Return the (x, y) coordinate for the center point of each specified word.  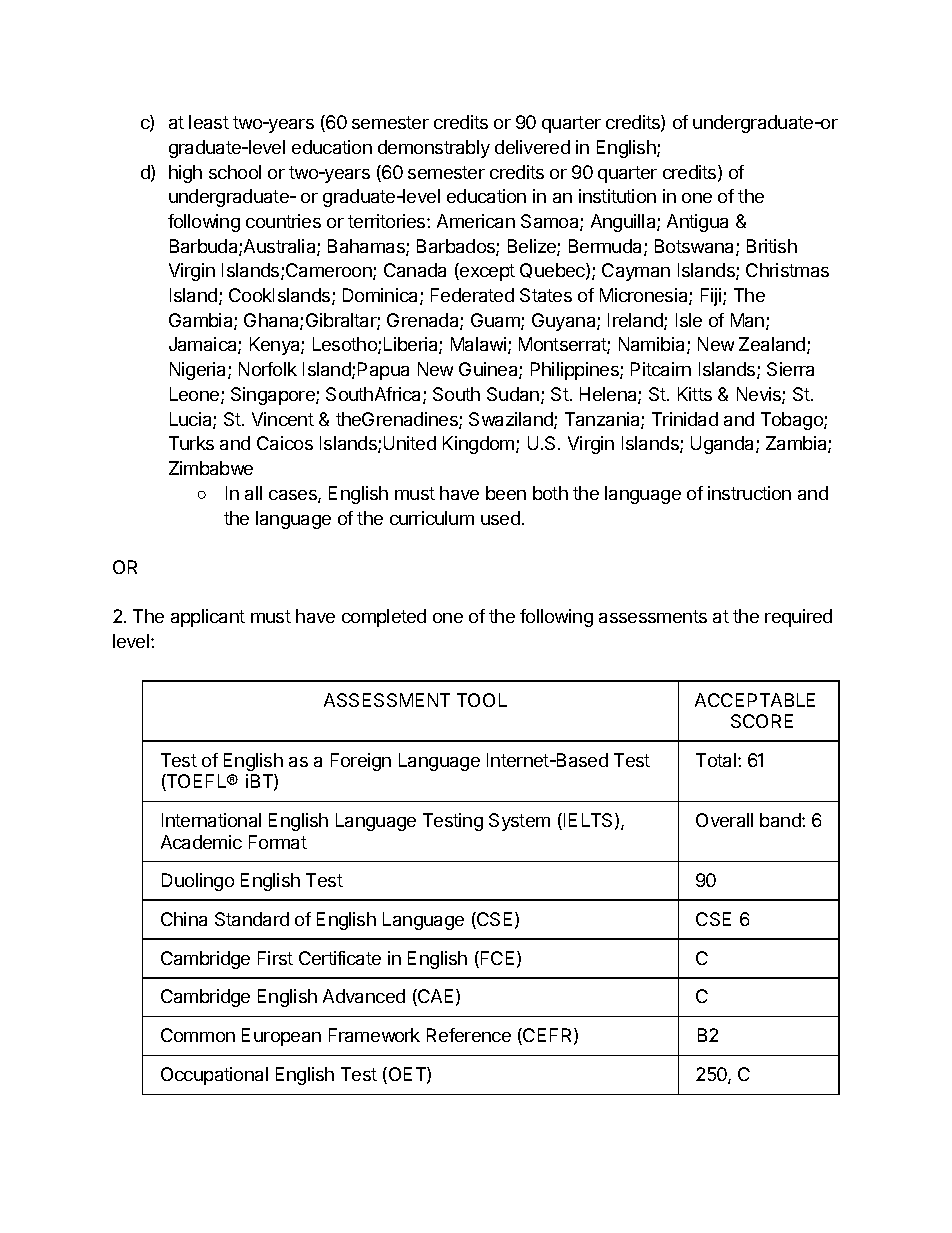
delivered (532, 147)
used (500, 518)
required (798, 618)
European (281, 1037)
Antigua (697, 223)
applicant (208, 618)
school (235, 172)
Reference (469, 1035)
